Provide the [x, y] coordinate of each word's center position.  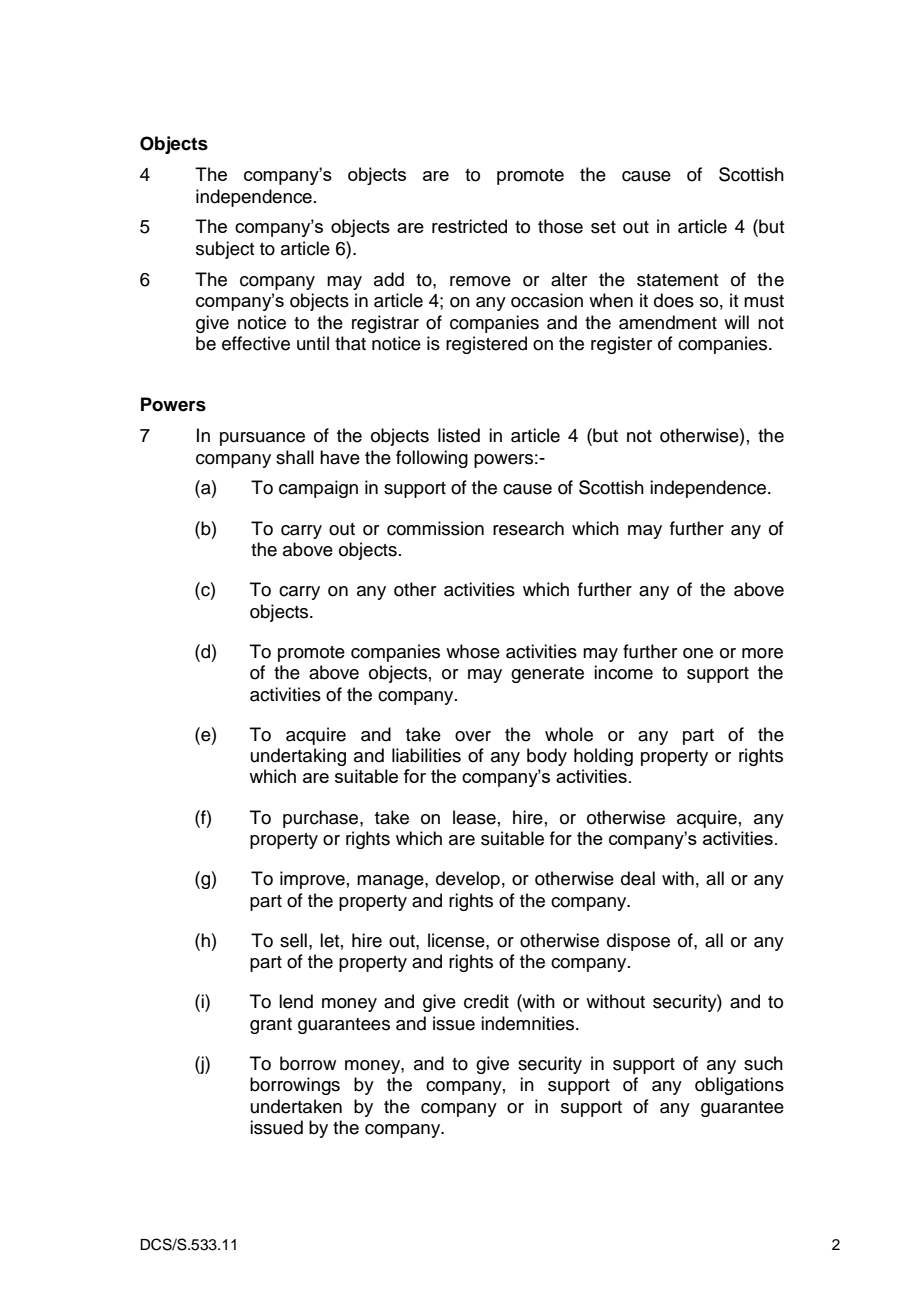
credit [486, 1001]
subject [225, 250]
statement [677, 280]
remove [480, 281]
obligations [739, 1086]
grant [271, 1026]
